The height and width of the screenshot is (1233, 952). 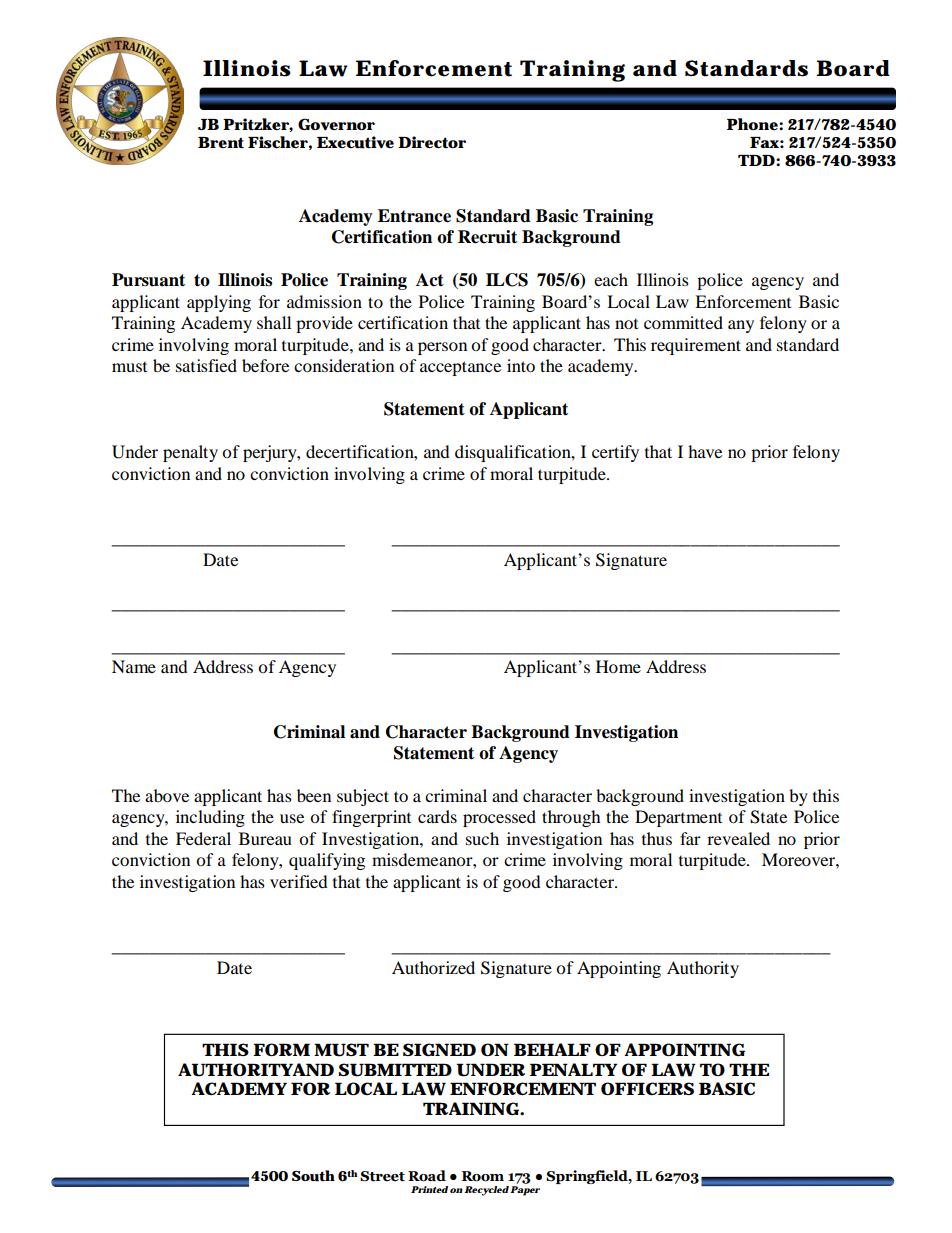 What do you see at coordinates (705, 451) in the screenshot?
I see `have` at bounding box center [705, 451].
